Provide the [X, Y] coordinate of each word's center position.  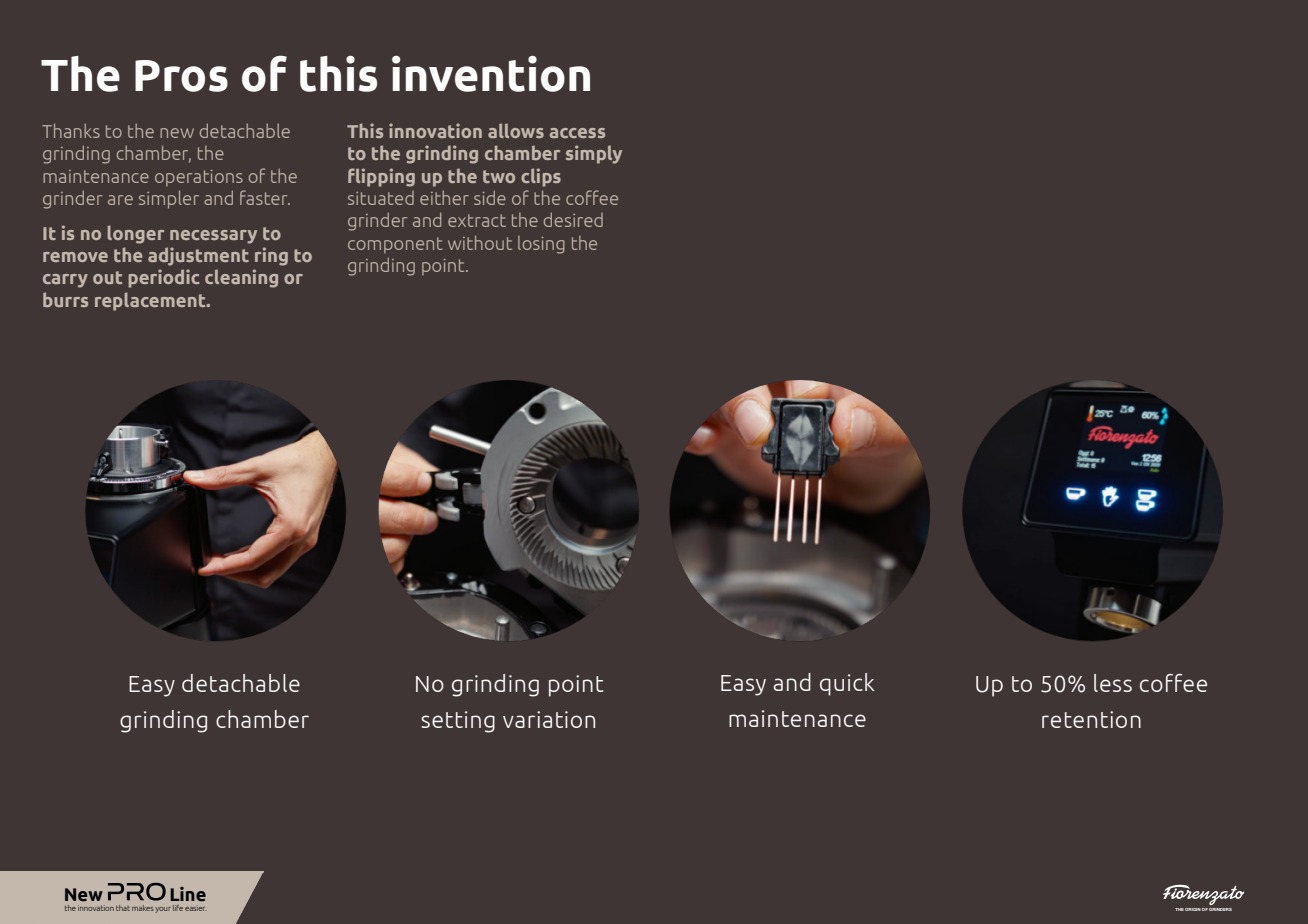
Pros [181, 76]
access [577, 133]
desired [573, 219]
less [1113, 683]
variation [549, 719]
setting [458, 722]
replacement [151, 301]
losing [541, 245]
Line [188, 894]
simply [594, 154]
